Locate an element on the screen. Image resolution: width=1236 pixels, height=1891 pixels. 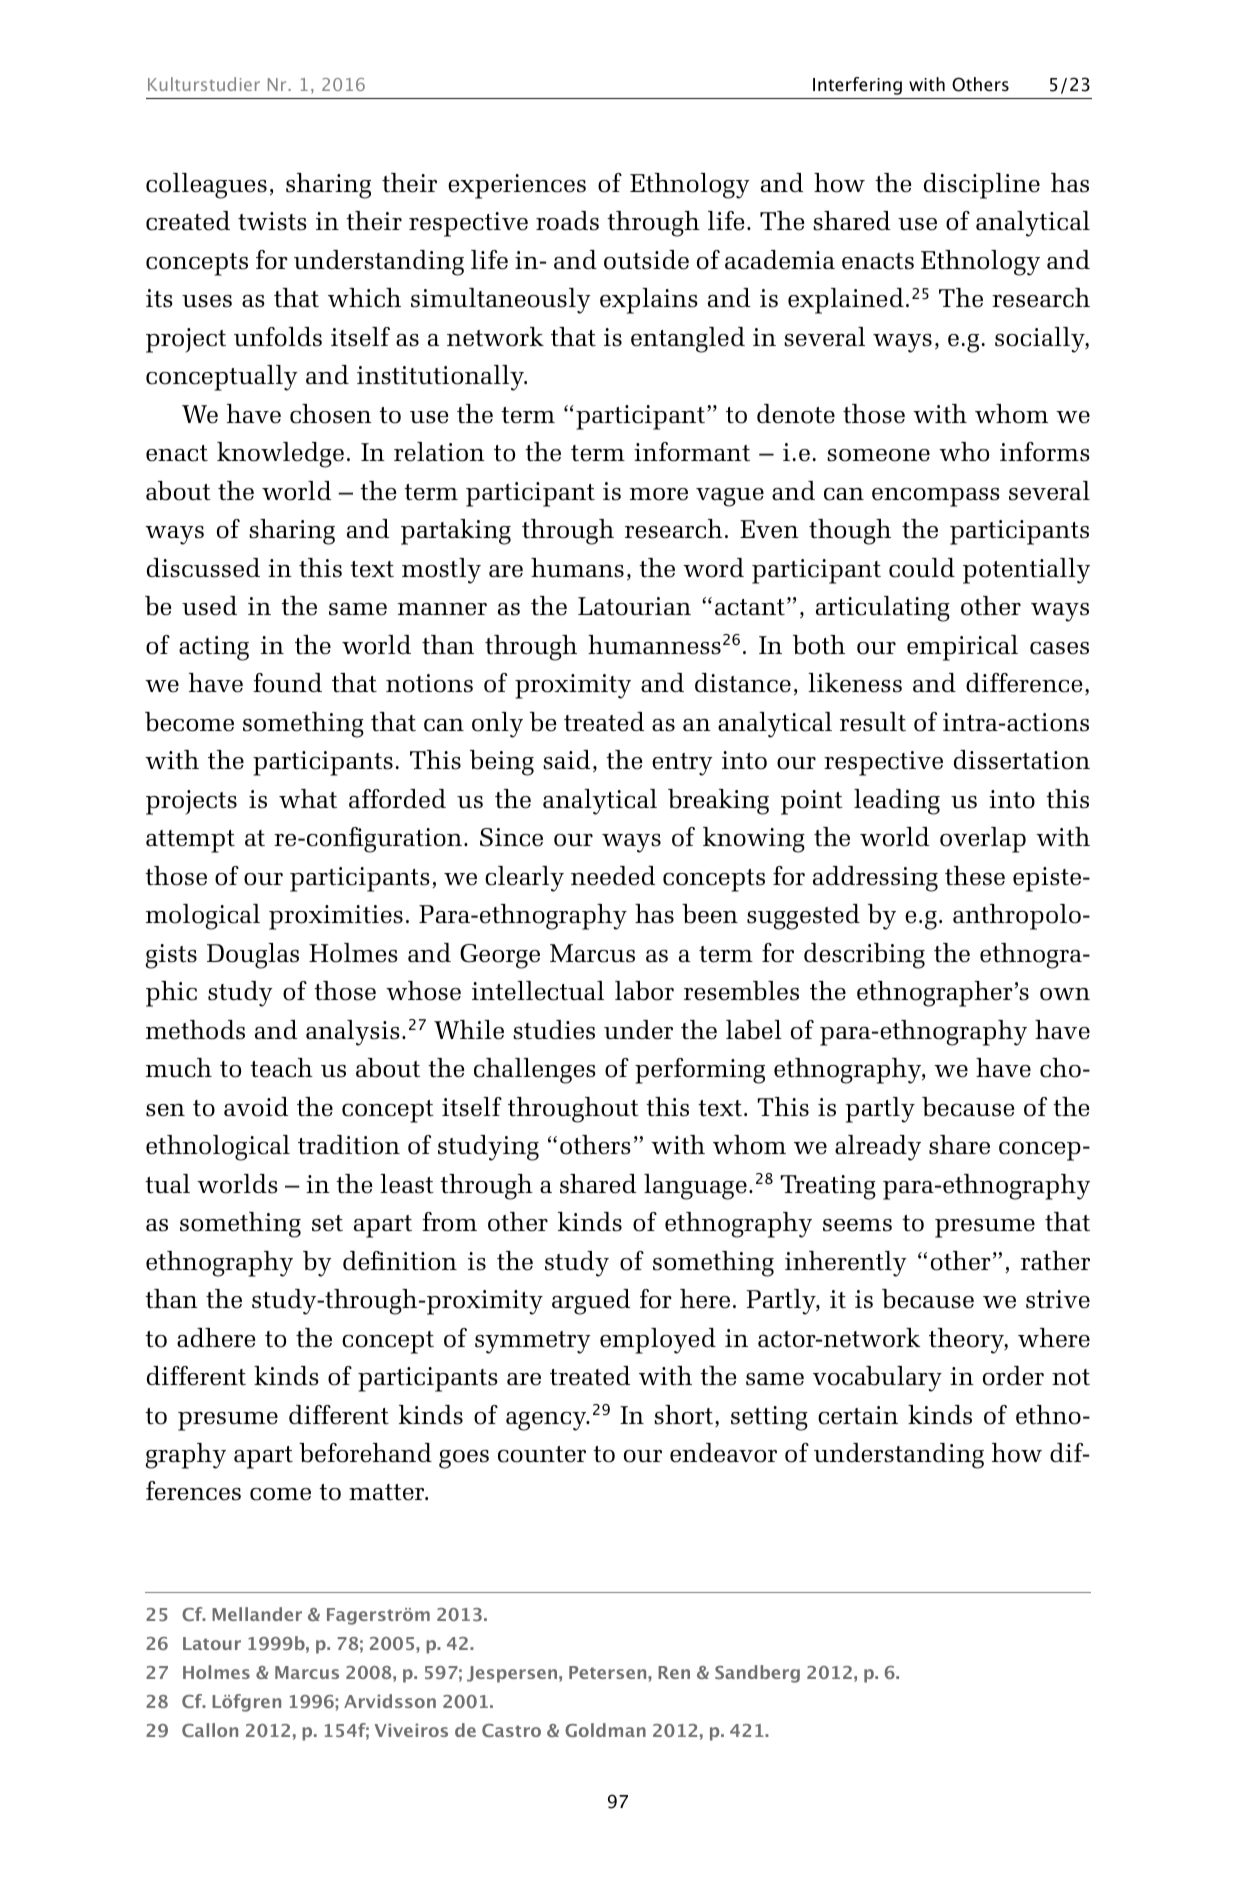
matter is located at coordinates (388, 1492).
